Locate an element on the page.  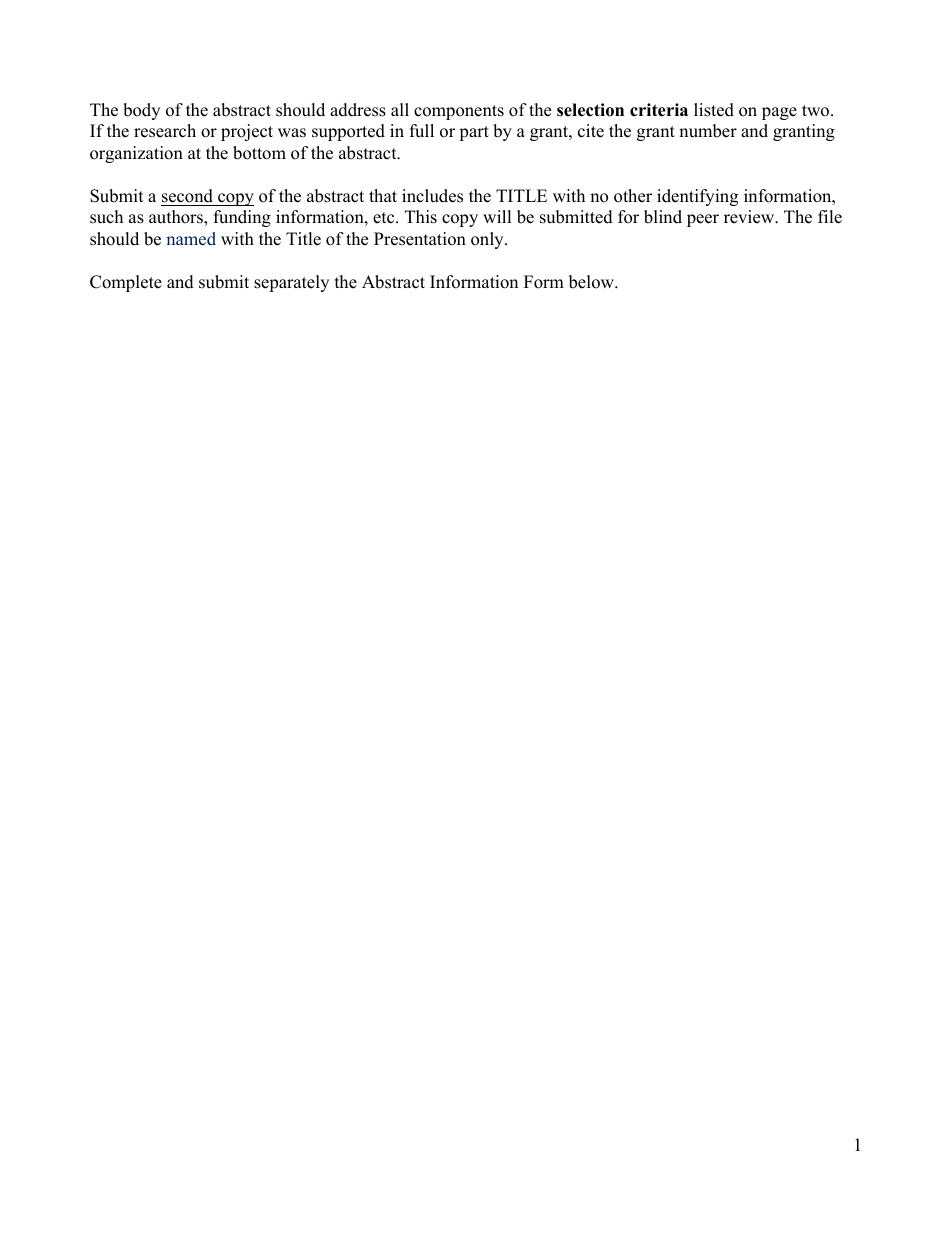
second is located at coordinates (187, 196).
